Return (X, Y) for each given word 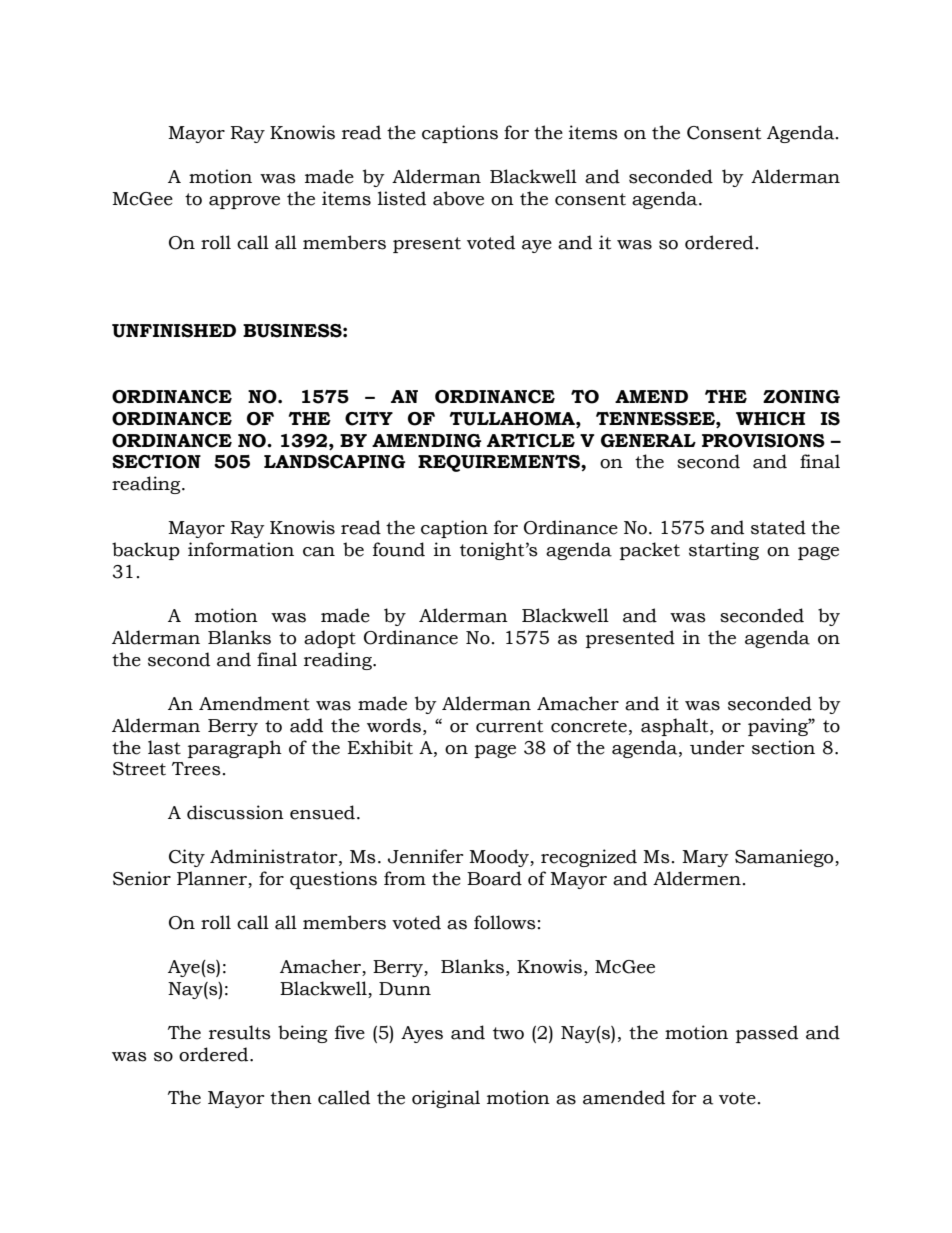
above (458, 198)
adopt (330, 639)
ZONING (801, 397)
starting (724, 551)
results (240, 1032)
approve (244, 202)
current (509, 726)
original (446, 1099)
